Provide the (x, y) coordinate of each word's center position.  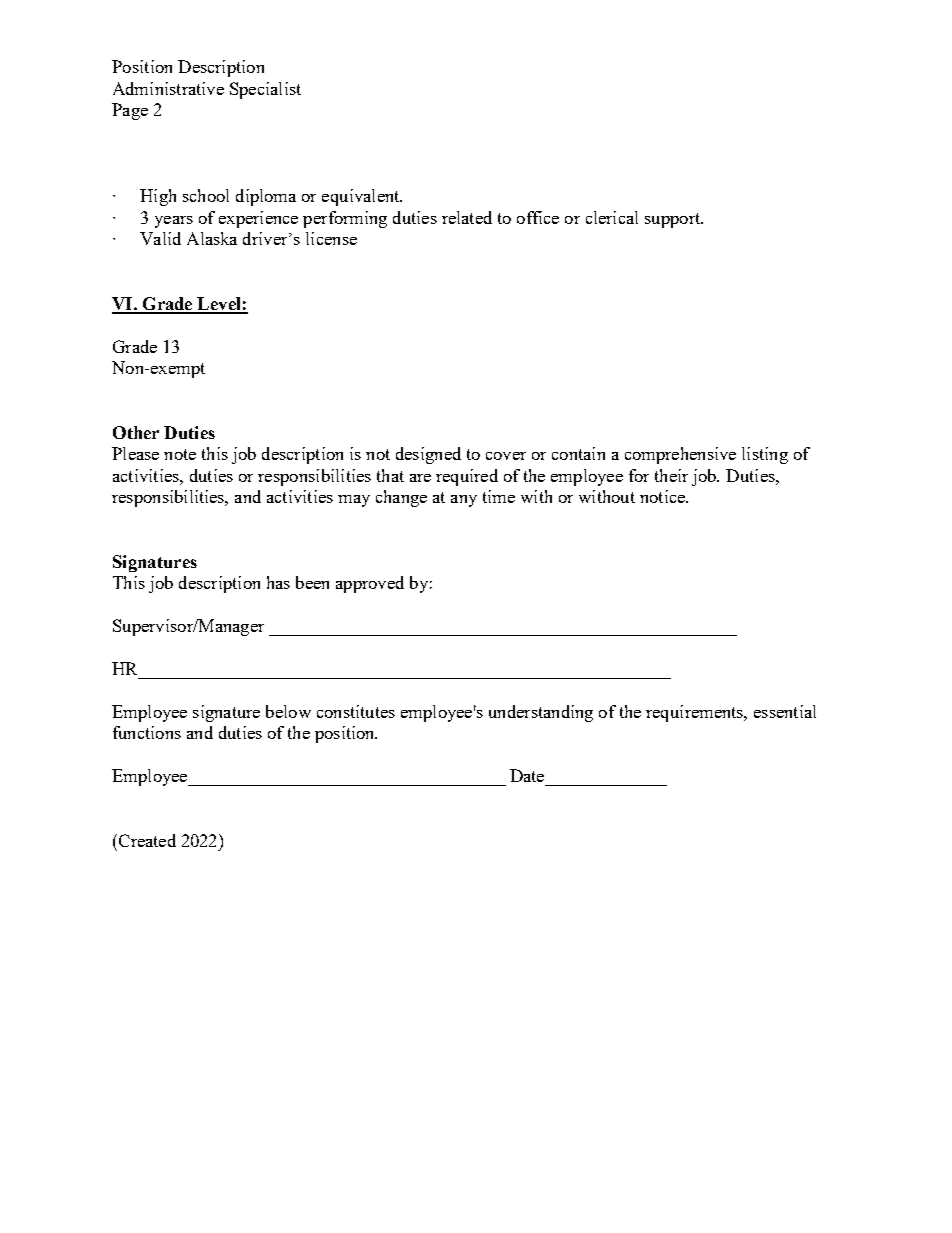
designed (428, 455)
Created (146, 840)
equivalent (362, 197)
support (674, 220)
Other (136, 432)
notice (663, 496)
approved (370, 584)
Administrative (168, 88)
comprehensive (680, 455)
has (278, 582)
